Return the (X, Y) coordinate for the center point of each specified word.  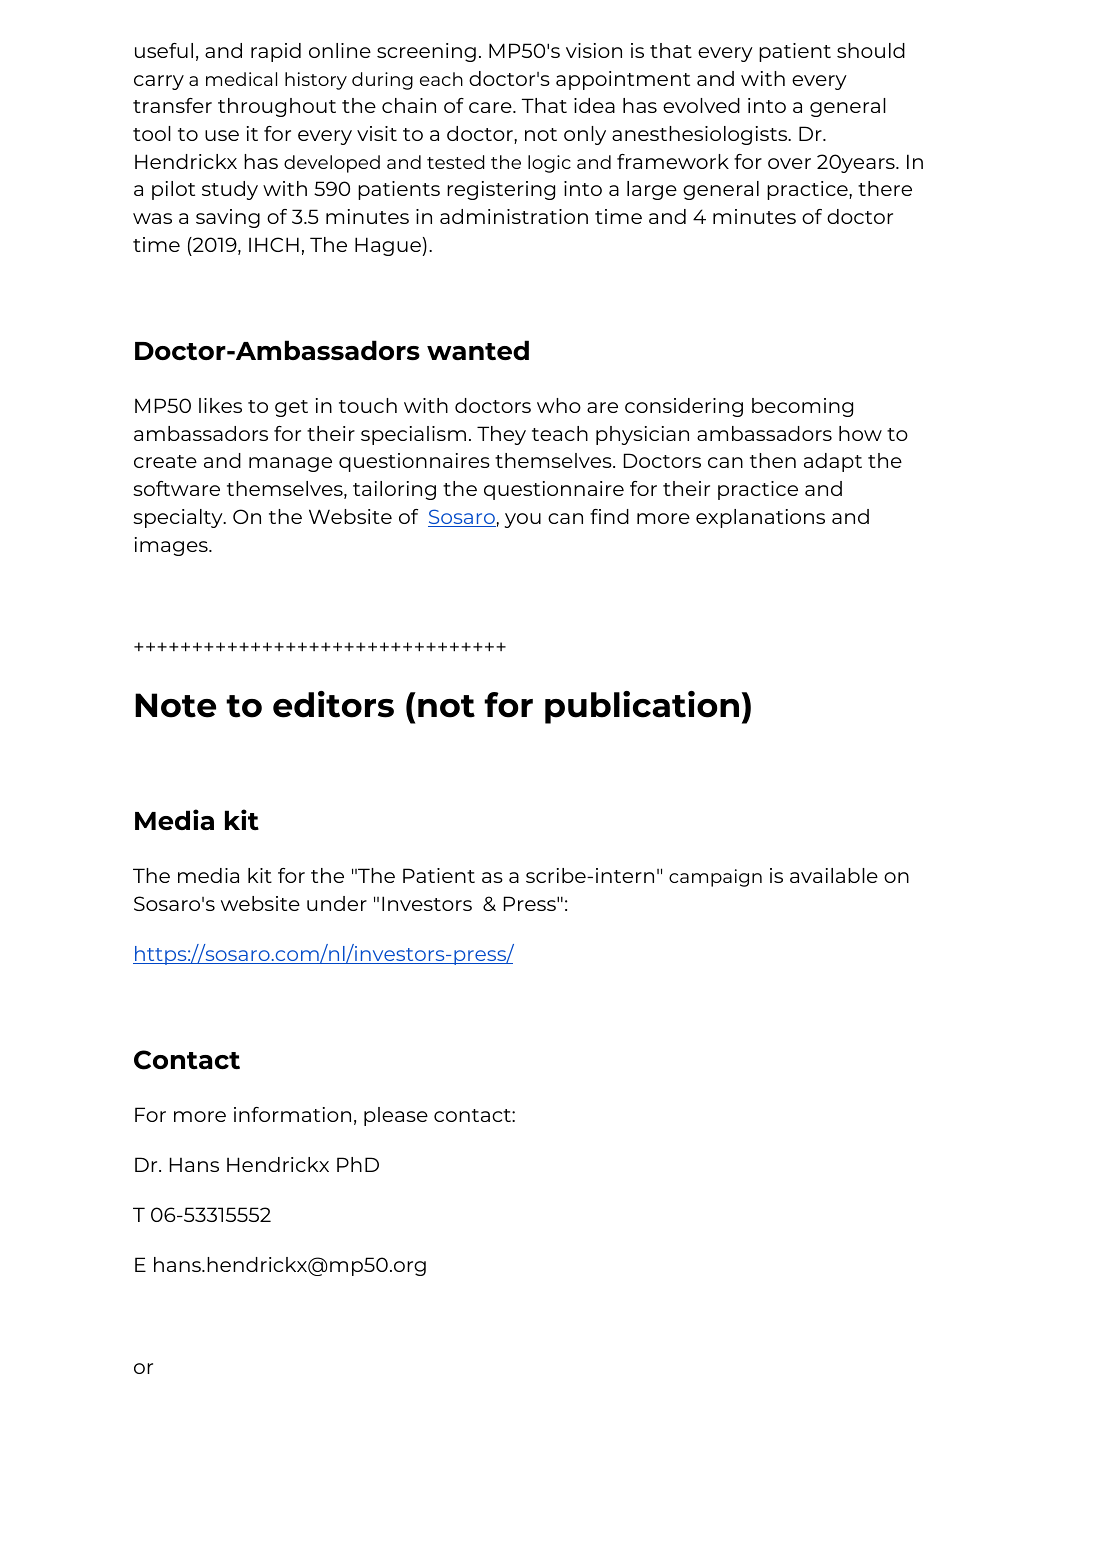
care (491, 107)
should (871, 50)
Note (175, 705)
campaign (715, 878)
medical (241, 79)
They (501, 435)
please (396, 1116)
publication (642, 707)
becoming (802, 407)
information (292, 1114)
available (834, 875)
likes (220, 405)
